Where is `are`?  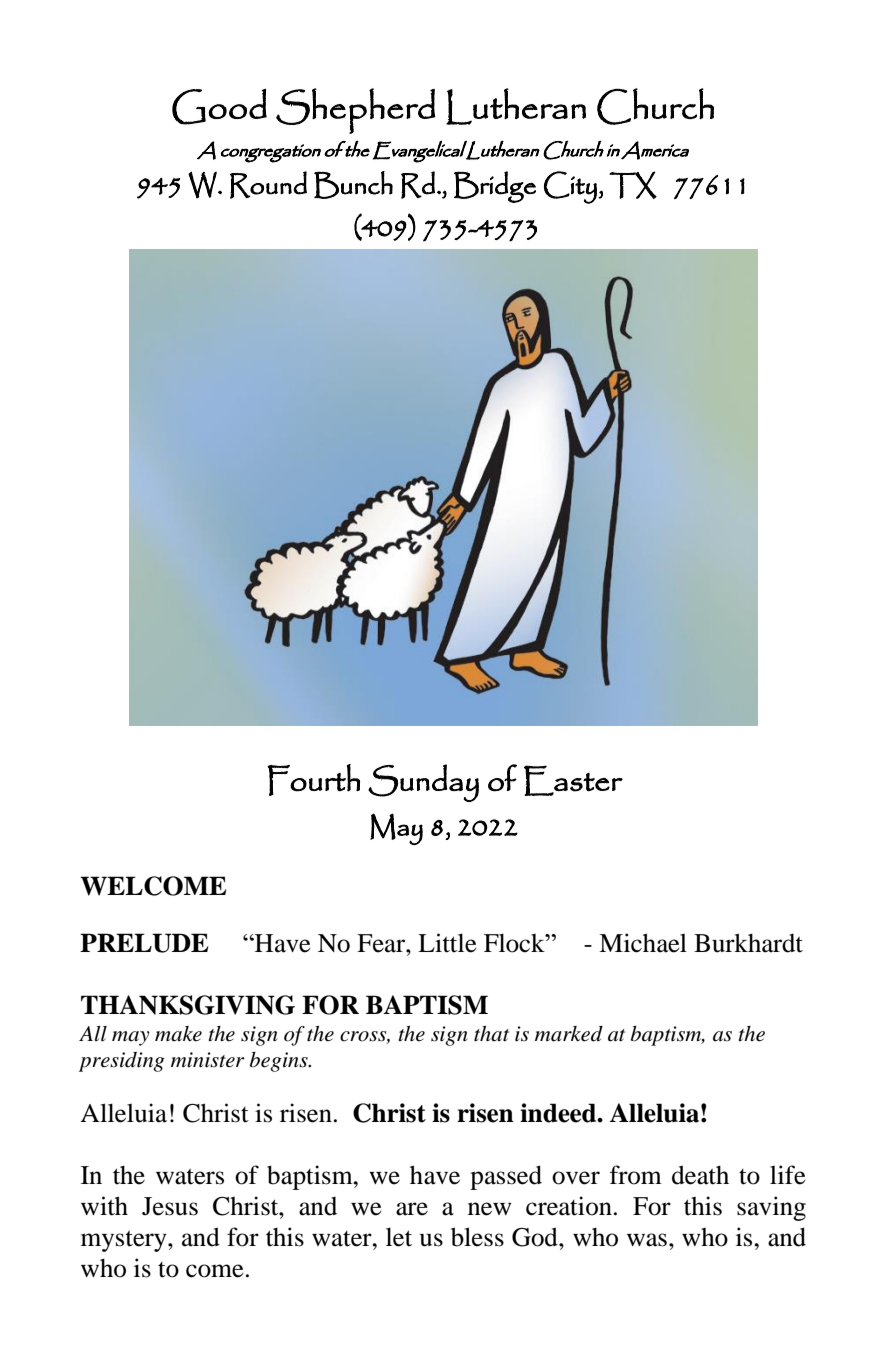 are is located at coordinates (412, 1209).
